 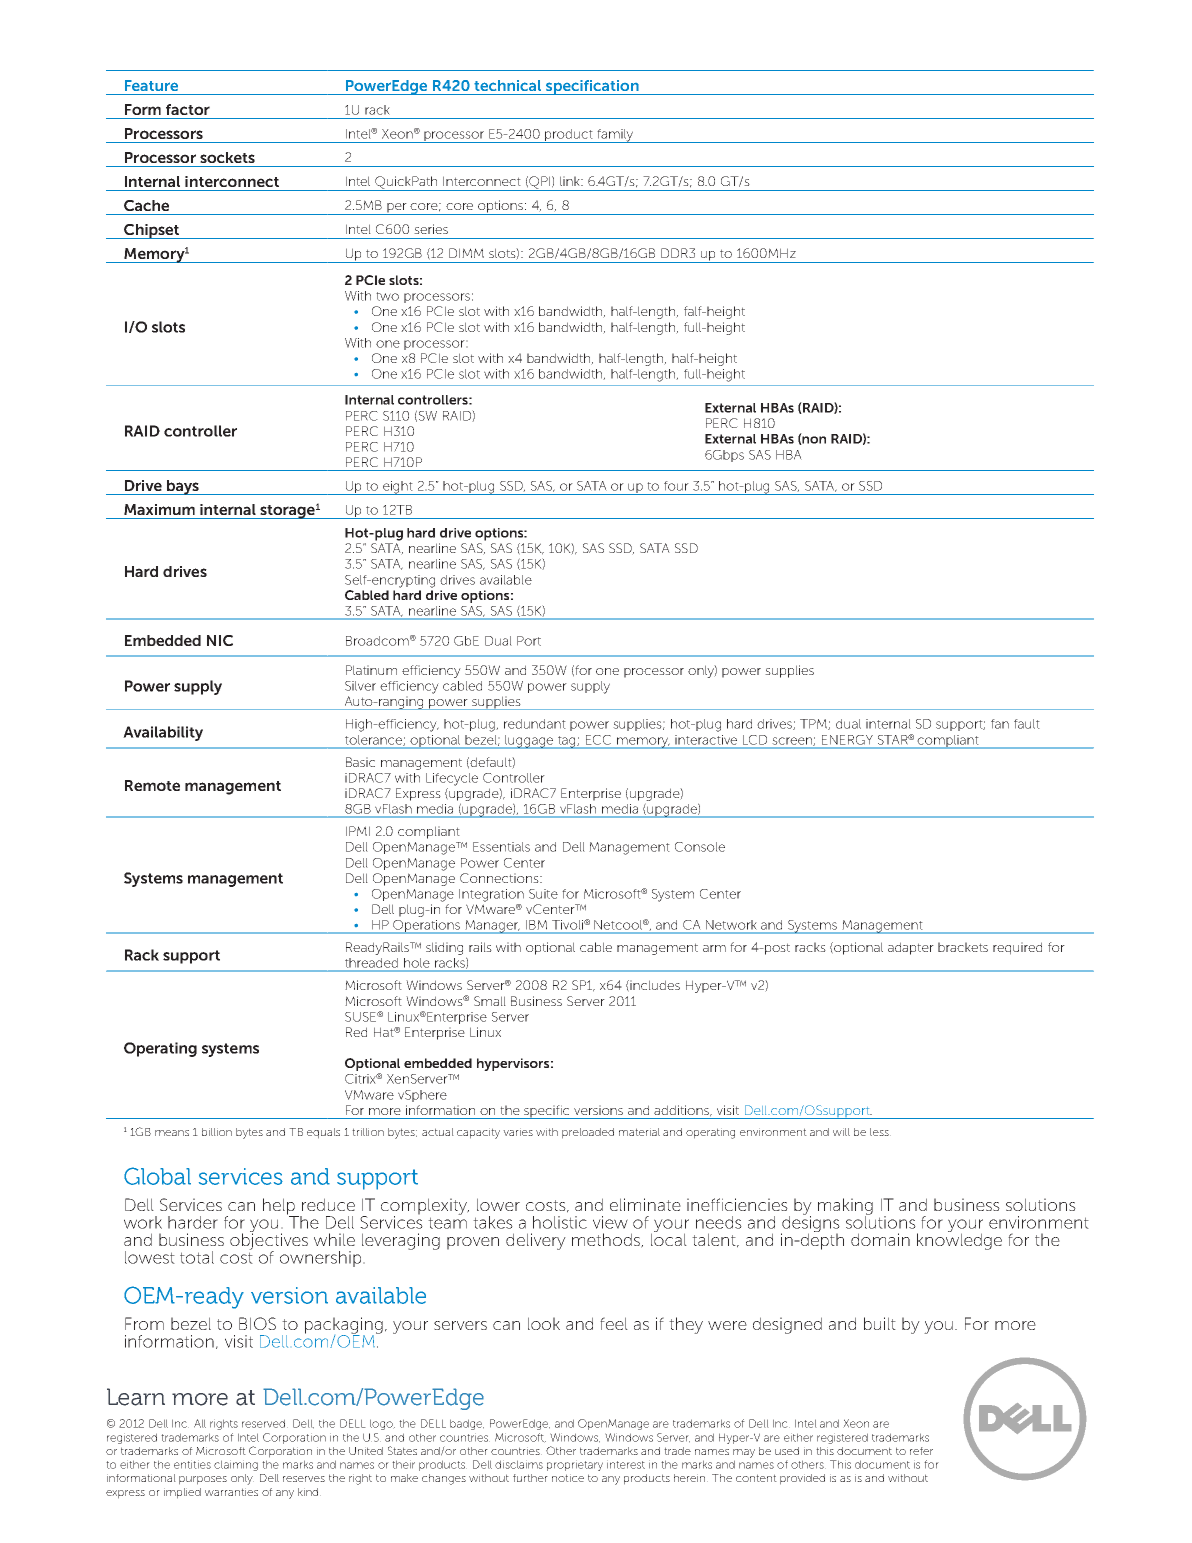 I want to click on billion, so click(x=217, y=1132).
